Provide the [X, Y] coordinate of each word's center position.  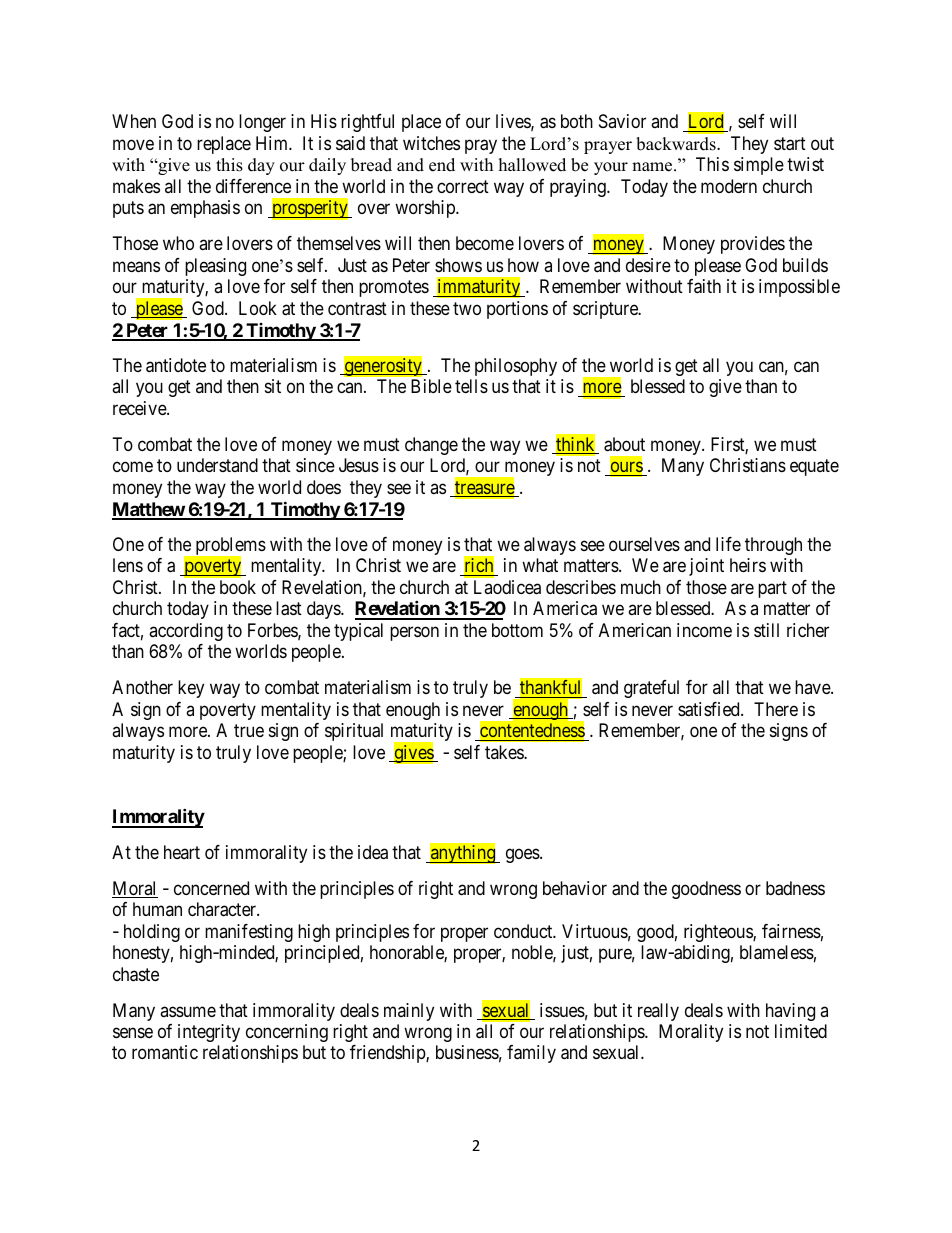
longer [262, 123]
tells [471, 386]
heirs [748, 565]
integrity [209, 1033]
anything [463, 854]
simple [759, 166]
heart [182, 852]
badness [795, 888]
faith [704, 286]
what [540, 565]
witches [431, 143]
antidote [176, 365]
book [238, 587]
